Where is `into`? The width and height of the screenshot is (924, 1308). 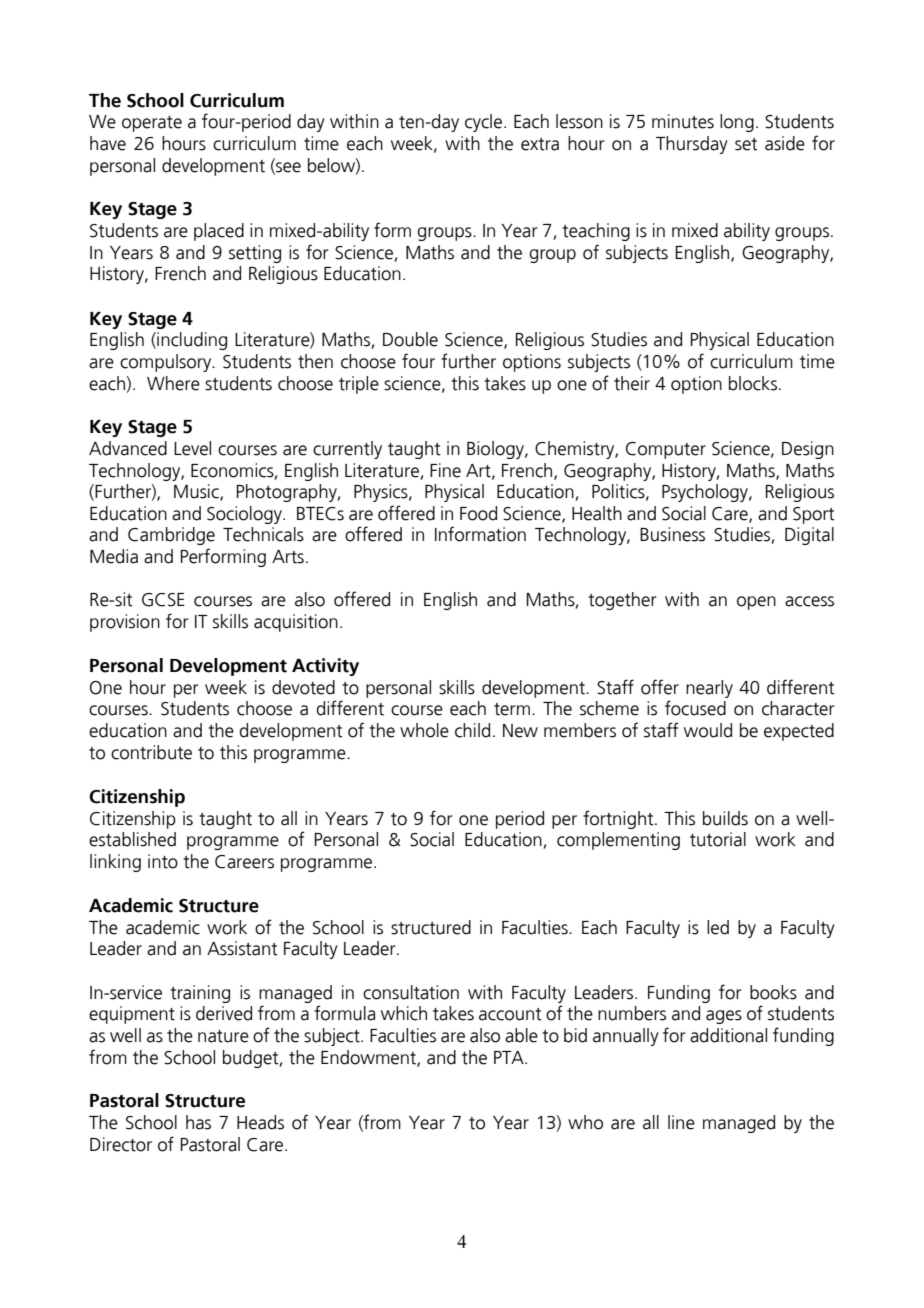
into is located at coordinates (163, 861).
